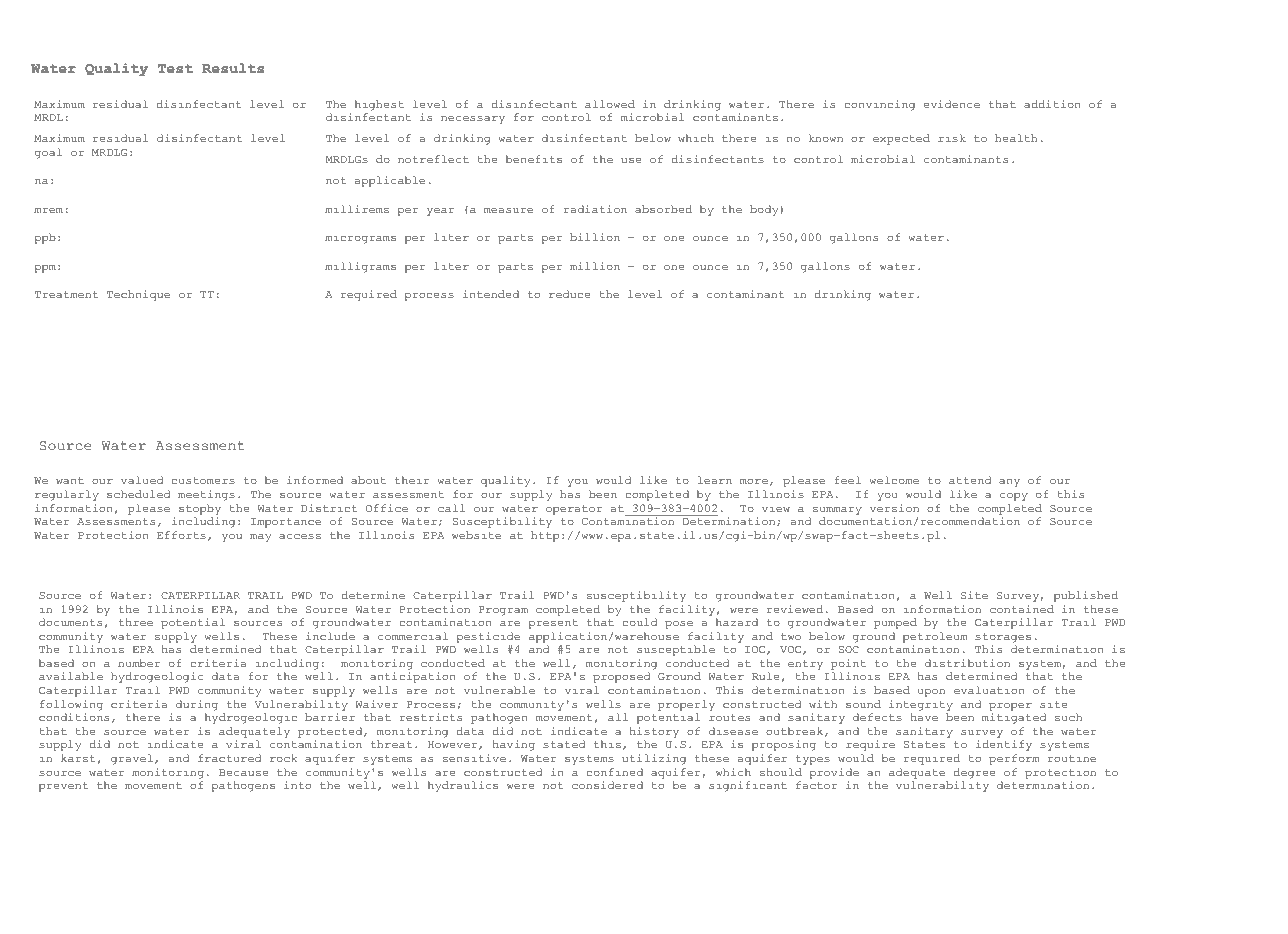  Describe the element at coordinates (951, 104) in the screenshot. I see `evidence` at that location.
